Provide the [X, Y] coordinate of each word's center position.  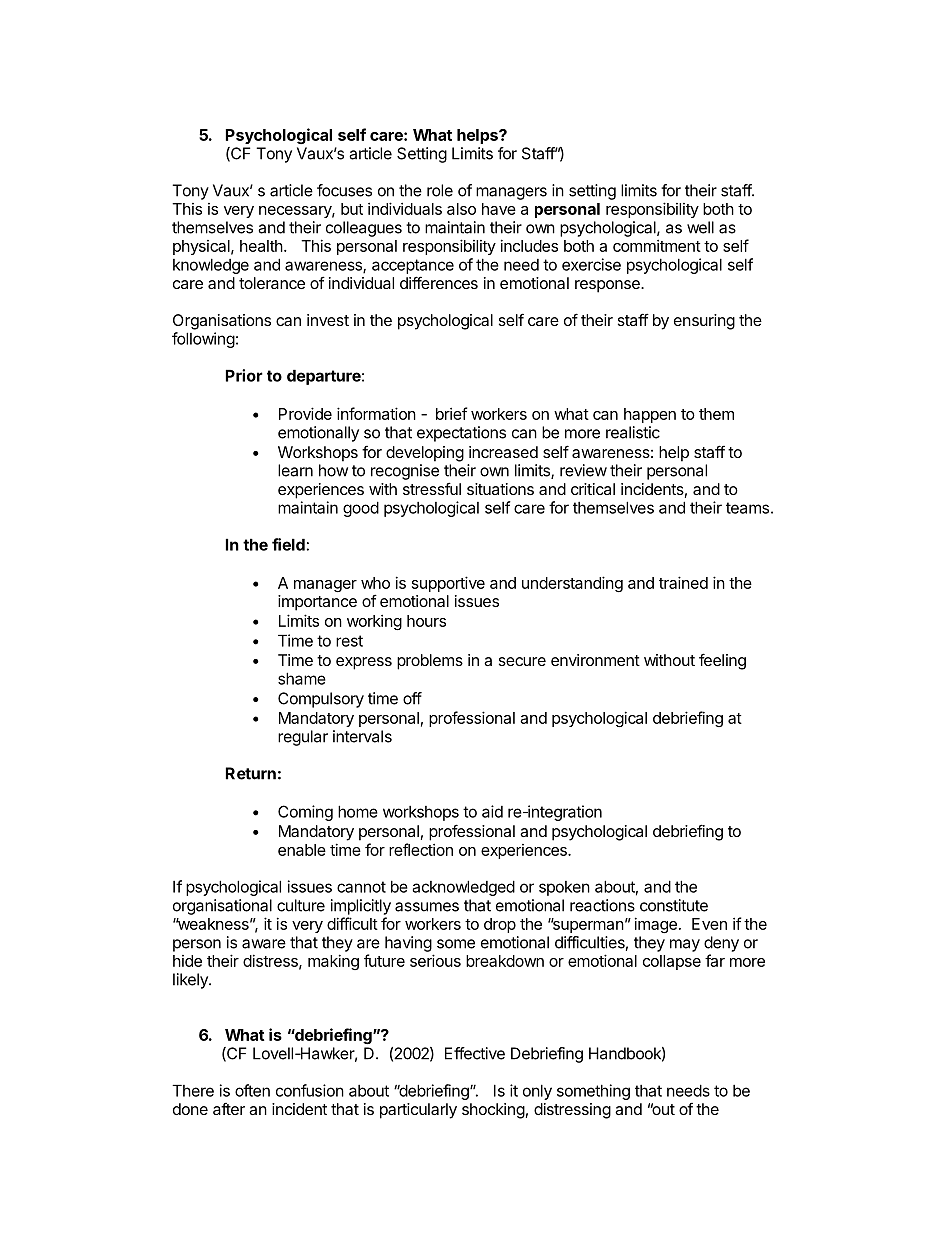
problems [430, 662]
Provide [305, 413]
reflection [421, 849]
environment [595, 660]
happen [650, 415]
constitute [674, 905]
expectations [461, 434]
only [537, 1092]
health [261, 246]
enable [302, 850]
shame [302, 678]
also [461, 209]
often [252, 1090]
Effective [475, 1053]
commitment [657, 245]
